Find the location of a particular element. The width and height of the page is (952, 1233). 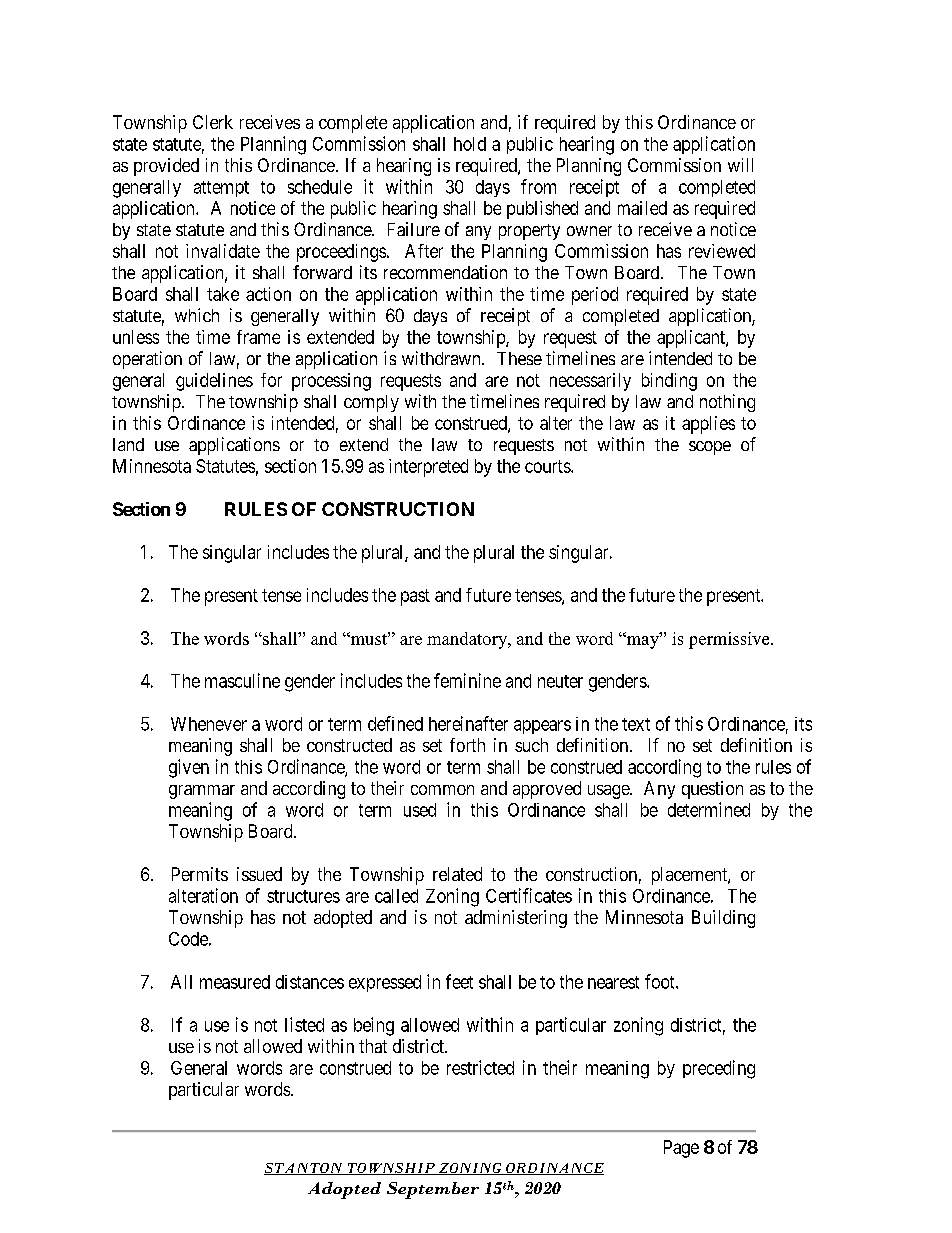

STANTON is located at coordinates (304, 1169).
